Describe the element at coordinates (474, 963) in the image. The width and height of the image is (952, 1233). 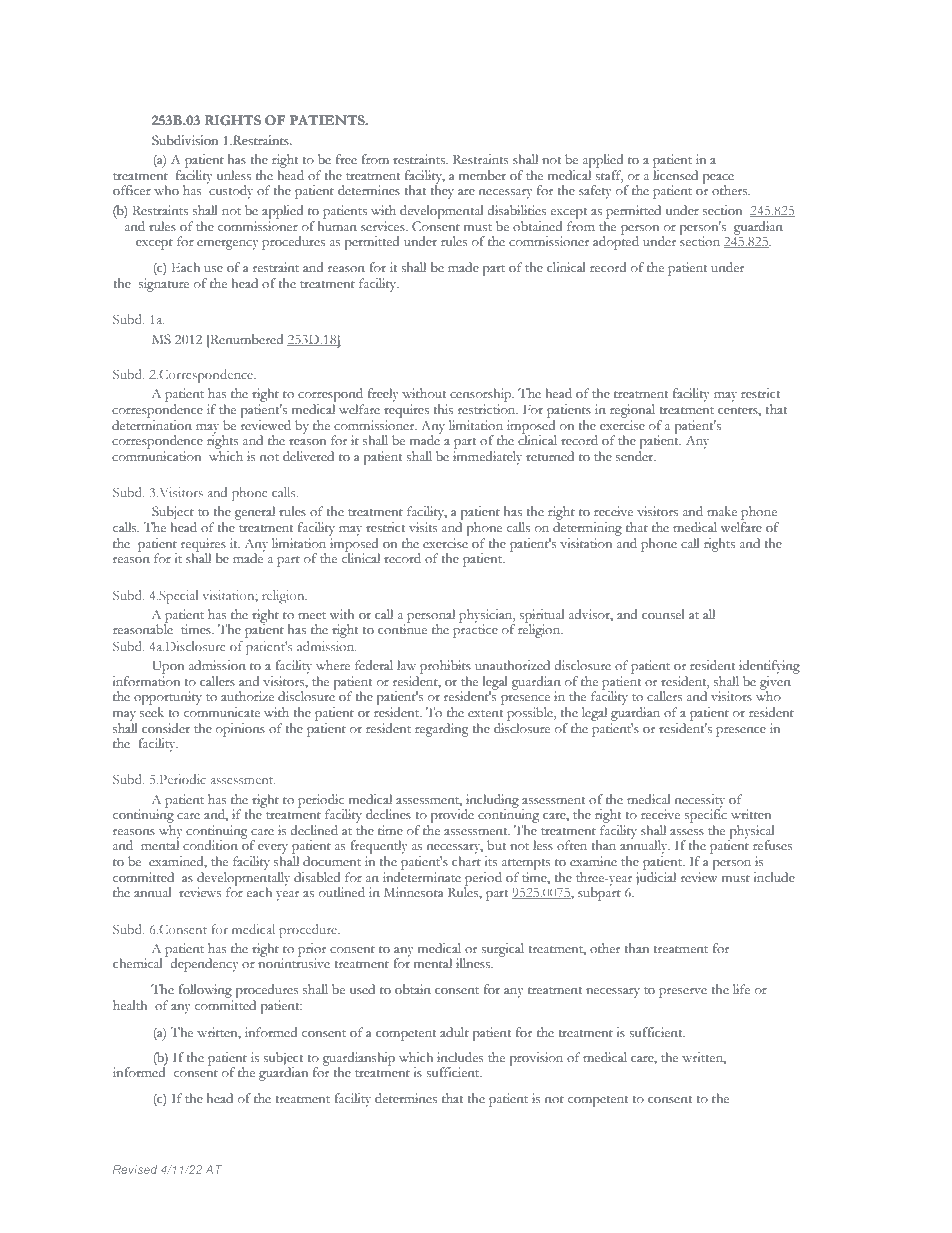
I see `illness` at that location.
